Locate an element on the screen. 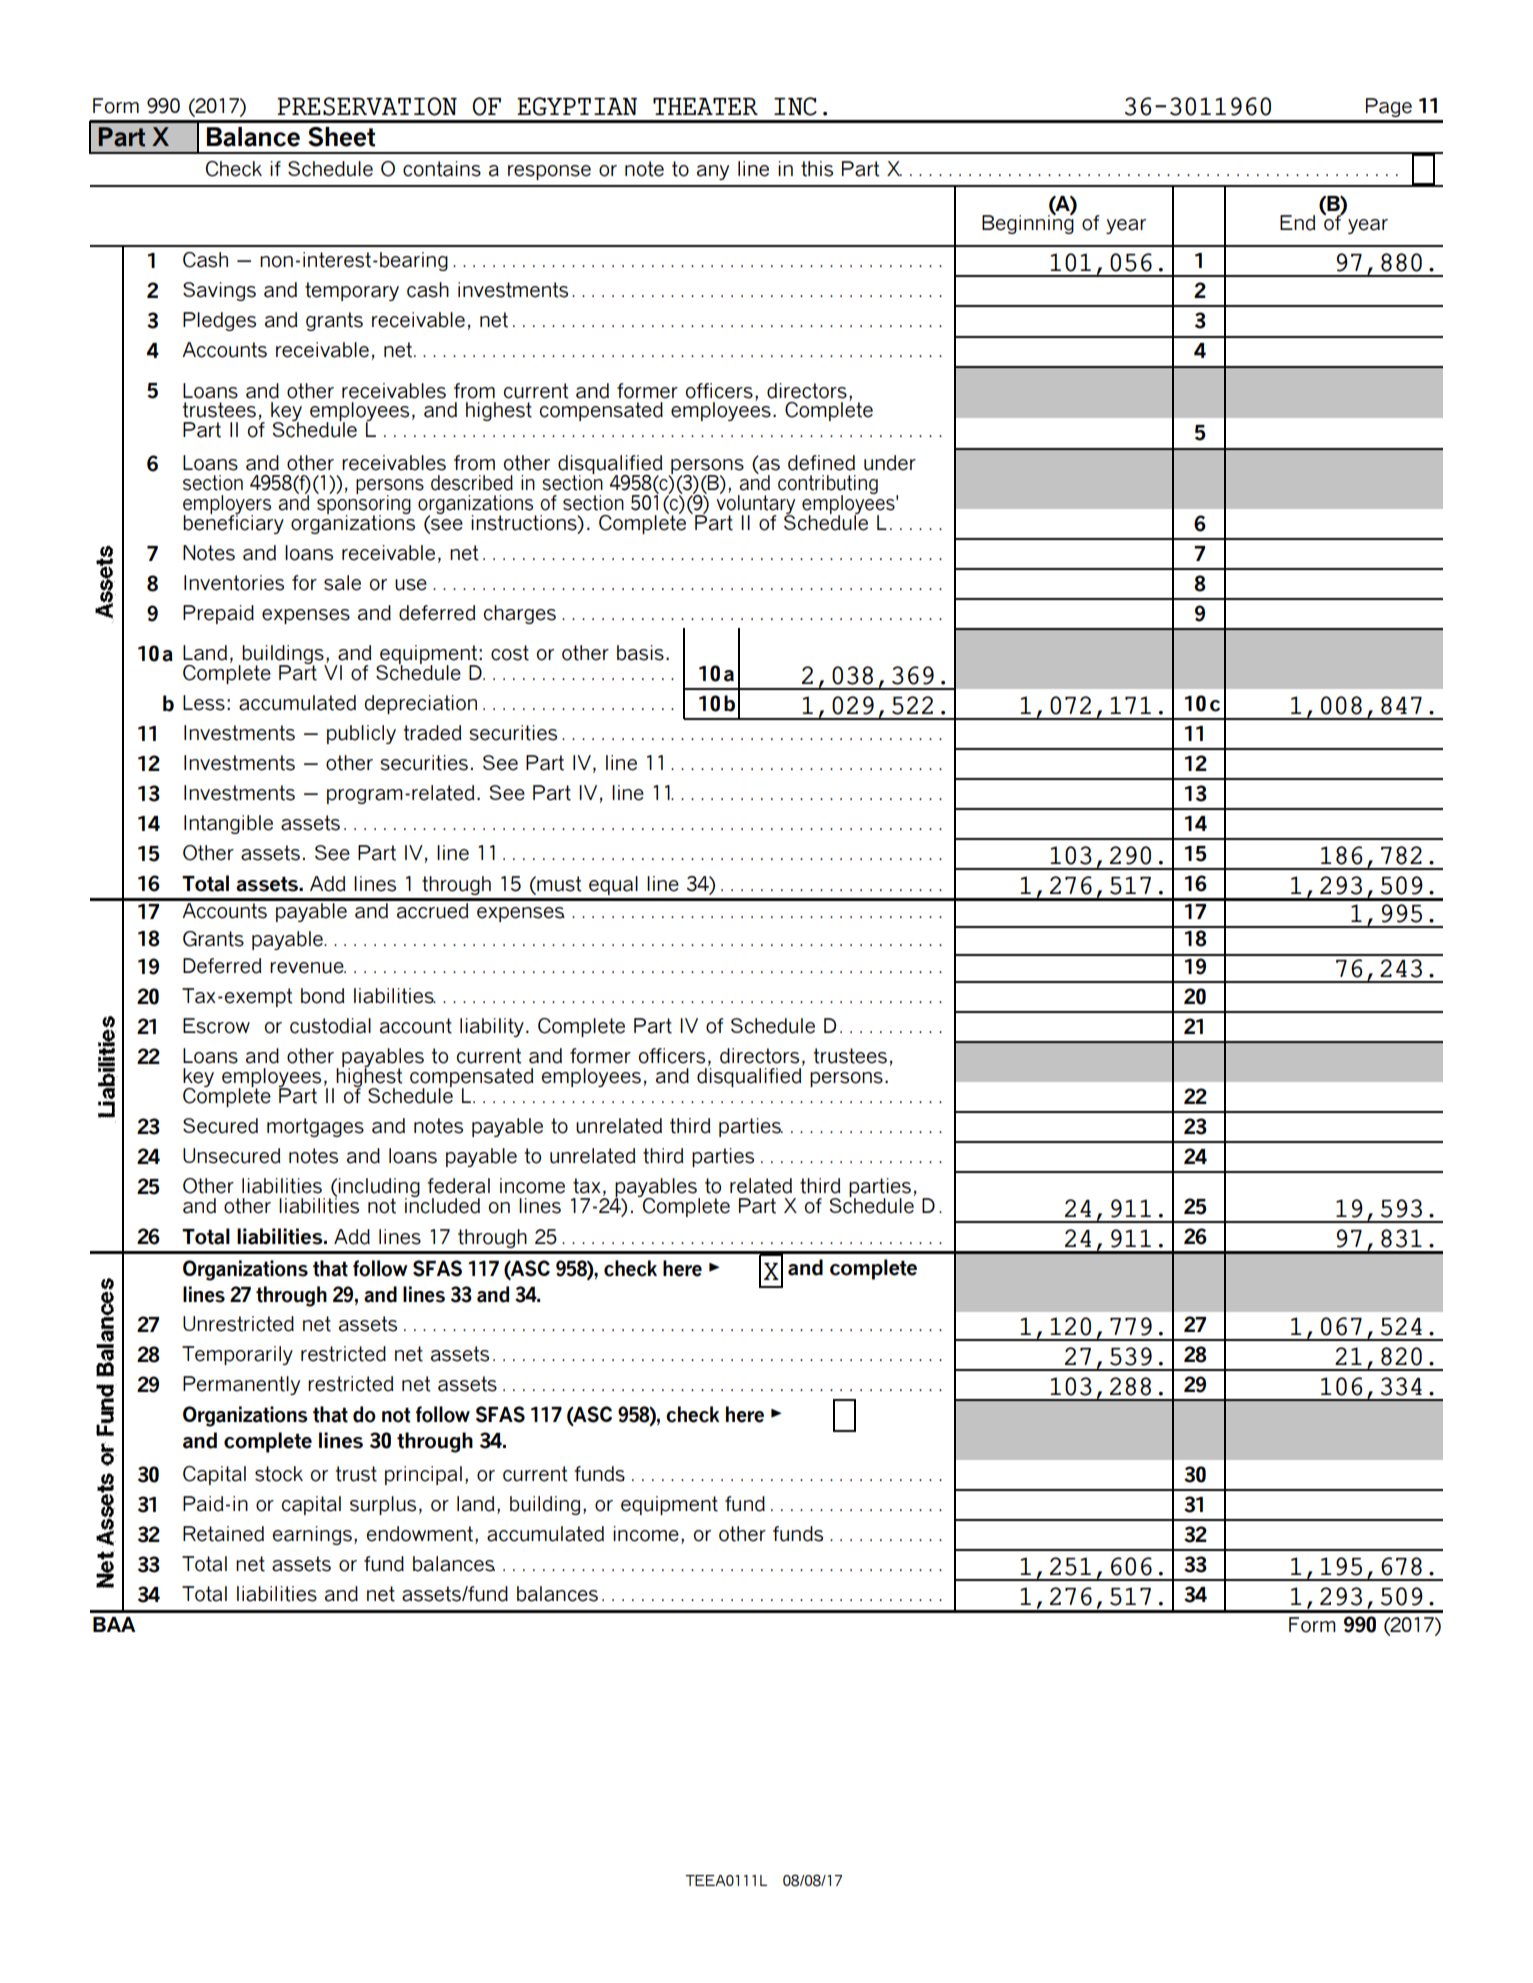  liability is located at coordinates (492, 1027).
